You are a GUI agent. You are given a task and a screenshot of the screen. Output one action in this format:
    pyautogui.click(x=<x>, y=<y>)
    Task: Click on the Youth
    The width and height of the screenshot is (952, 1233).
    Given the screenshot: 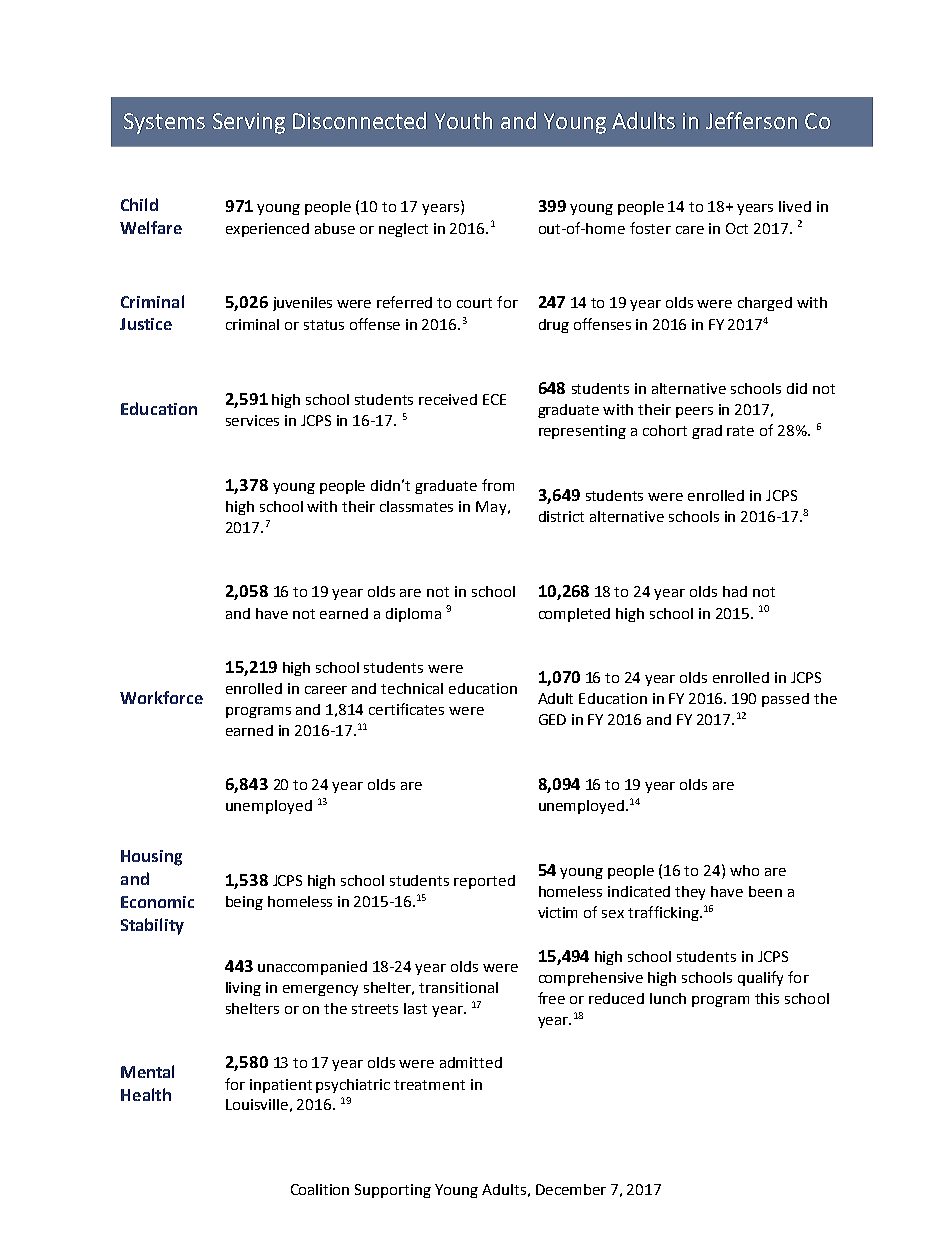 What is the action you would take?
    pyautogui.click(x=463, y=120)
